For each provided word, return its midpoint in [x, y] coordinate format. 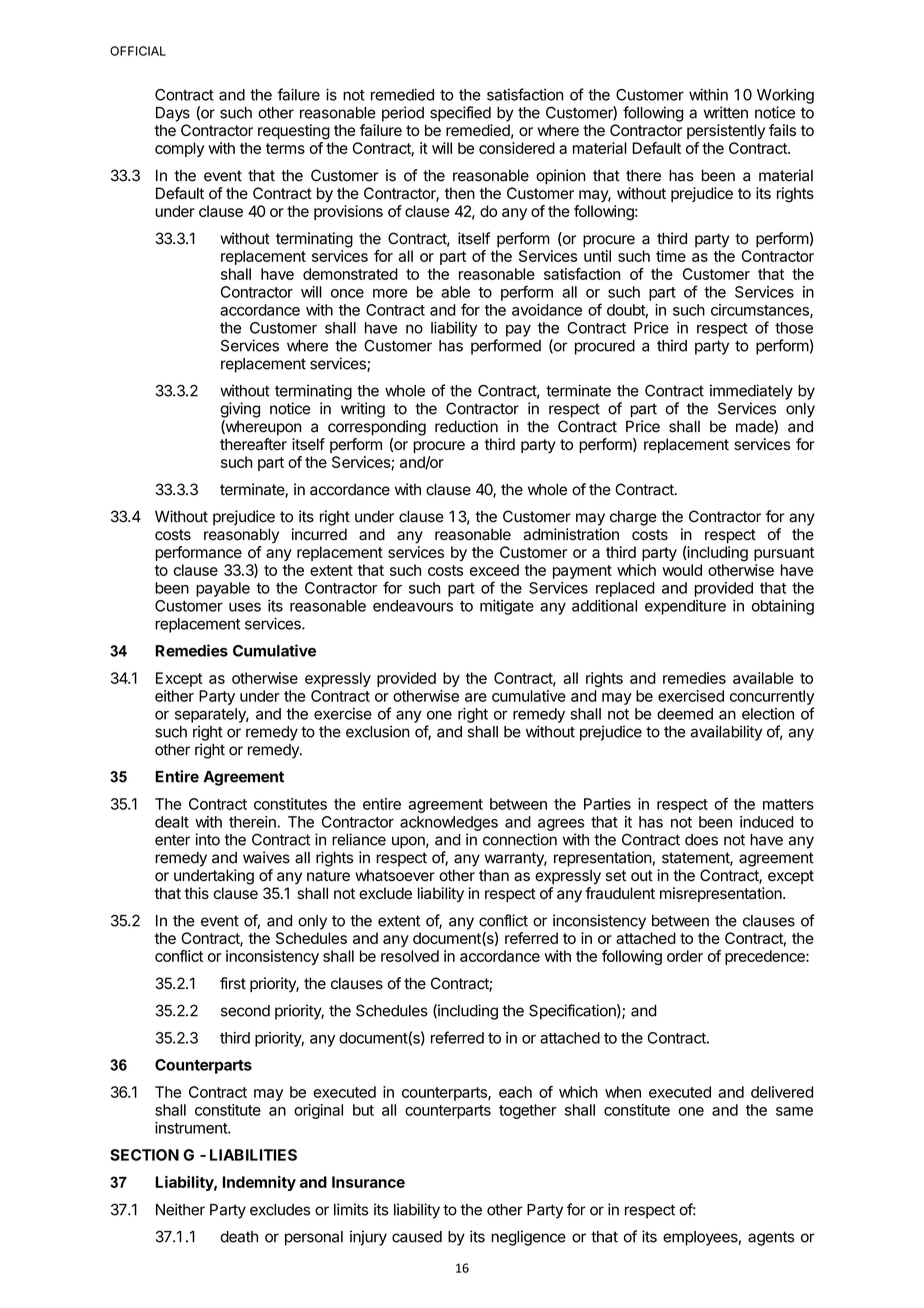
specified [460, 114]
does [701, 840]
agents [771, 1238]
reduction [466, 426]
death [239, 1237]
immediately [751, 392]
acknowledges [449, 823]
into [208, 839]
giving [240, 410]
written [726, 112]
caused [417, 1237]
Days [173, 114]
